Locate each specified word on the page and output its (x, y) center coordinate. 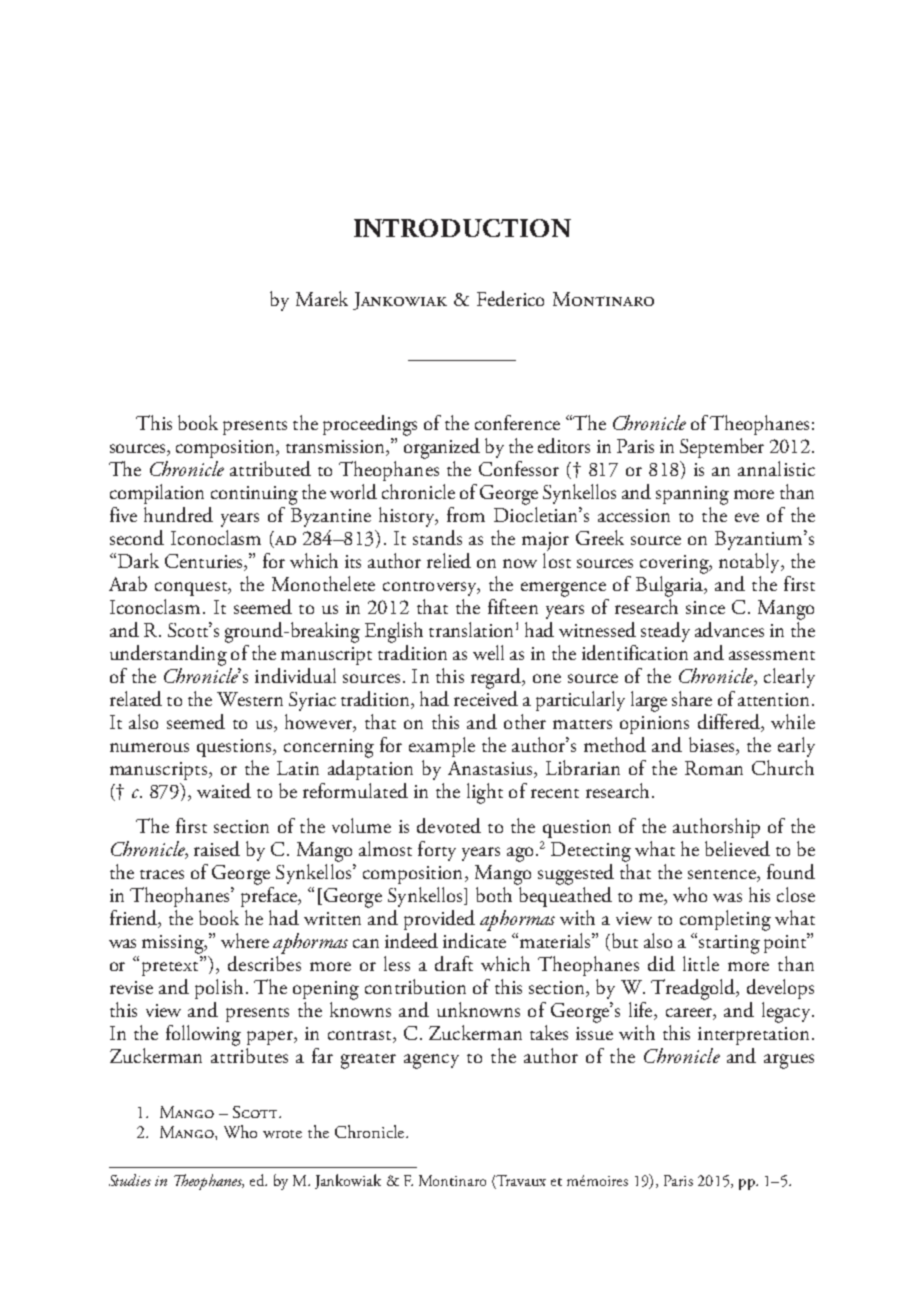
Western (250, 699)
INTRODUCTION (462, 228)
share (692, 698)
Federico (510, 298)
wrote (282, 1134)
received (486, 697)
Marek (322, 298)
